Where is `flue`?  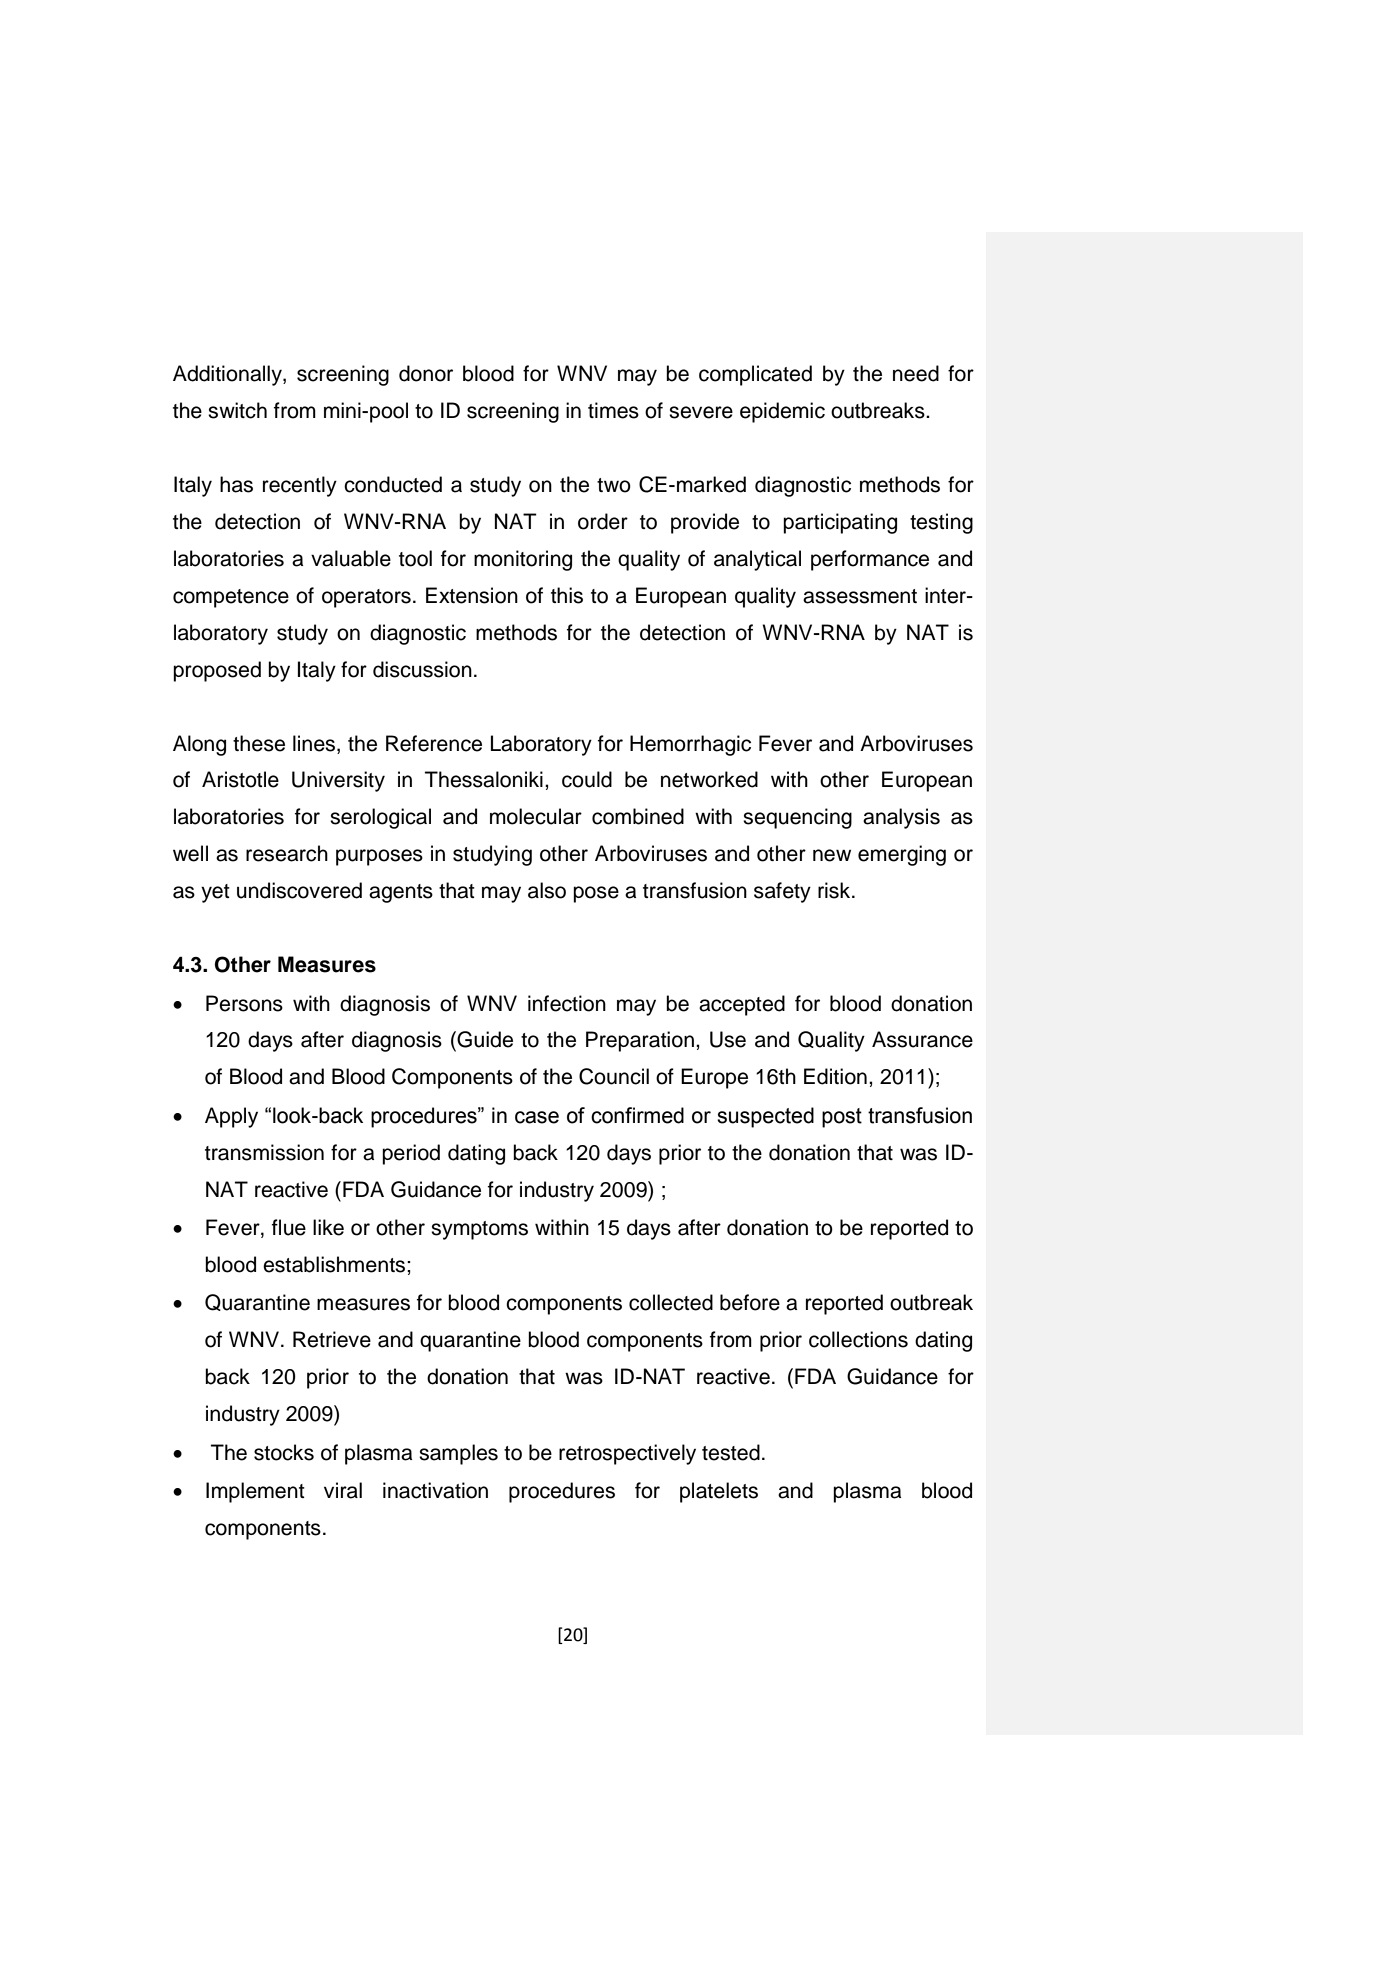
flue is located at coordinates (289, 1227).
